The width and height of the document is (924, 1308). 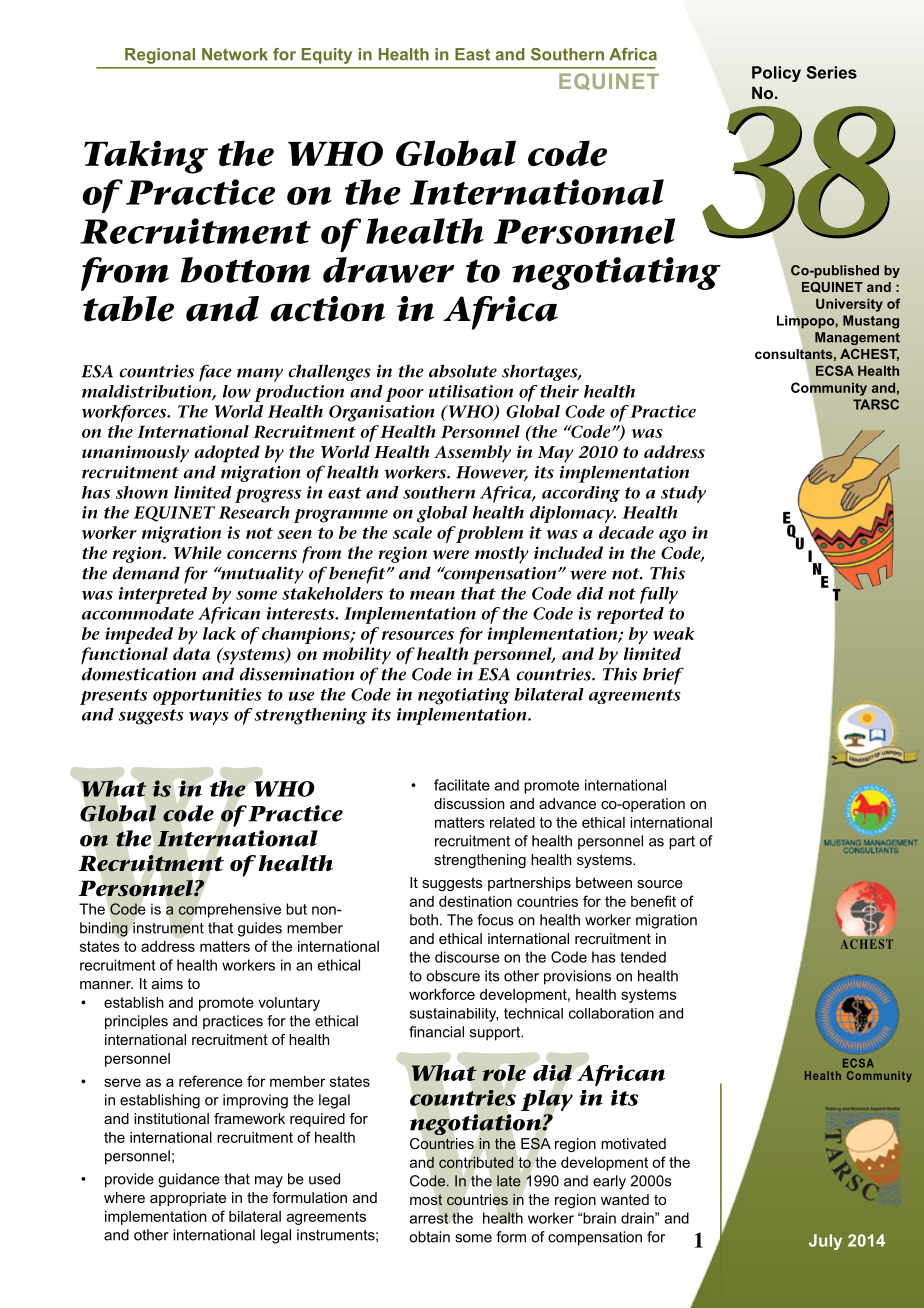 What do you see at coordinates (327, 56) in the document?
I see `Equity` at bounding box center [327, 56].
